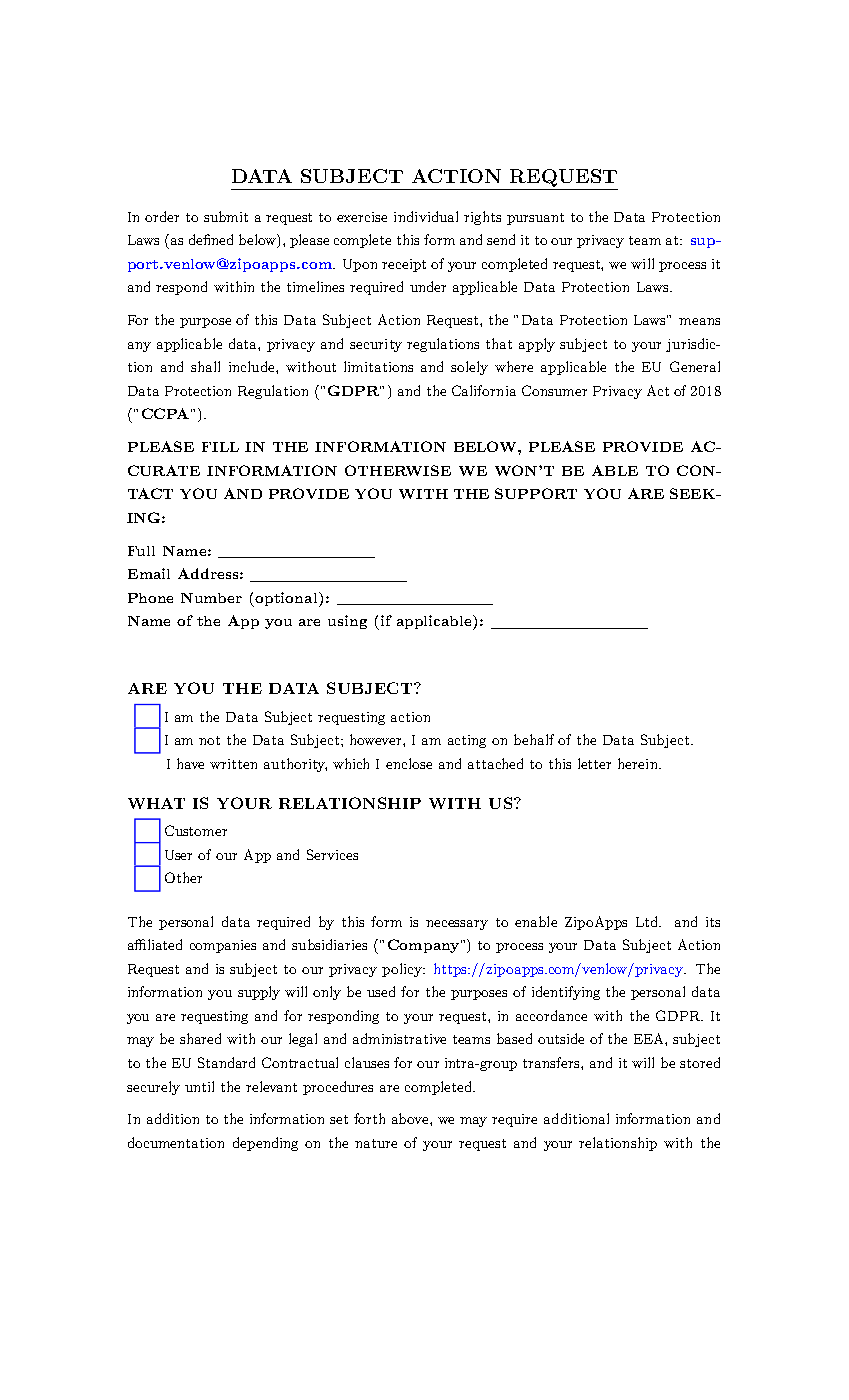  I want to click on Consumer, so click(554, 390).
